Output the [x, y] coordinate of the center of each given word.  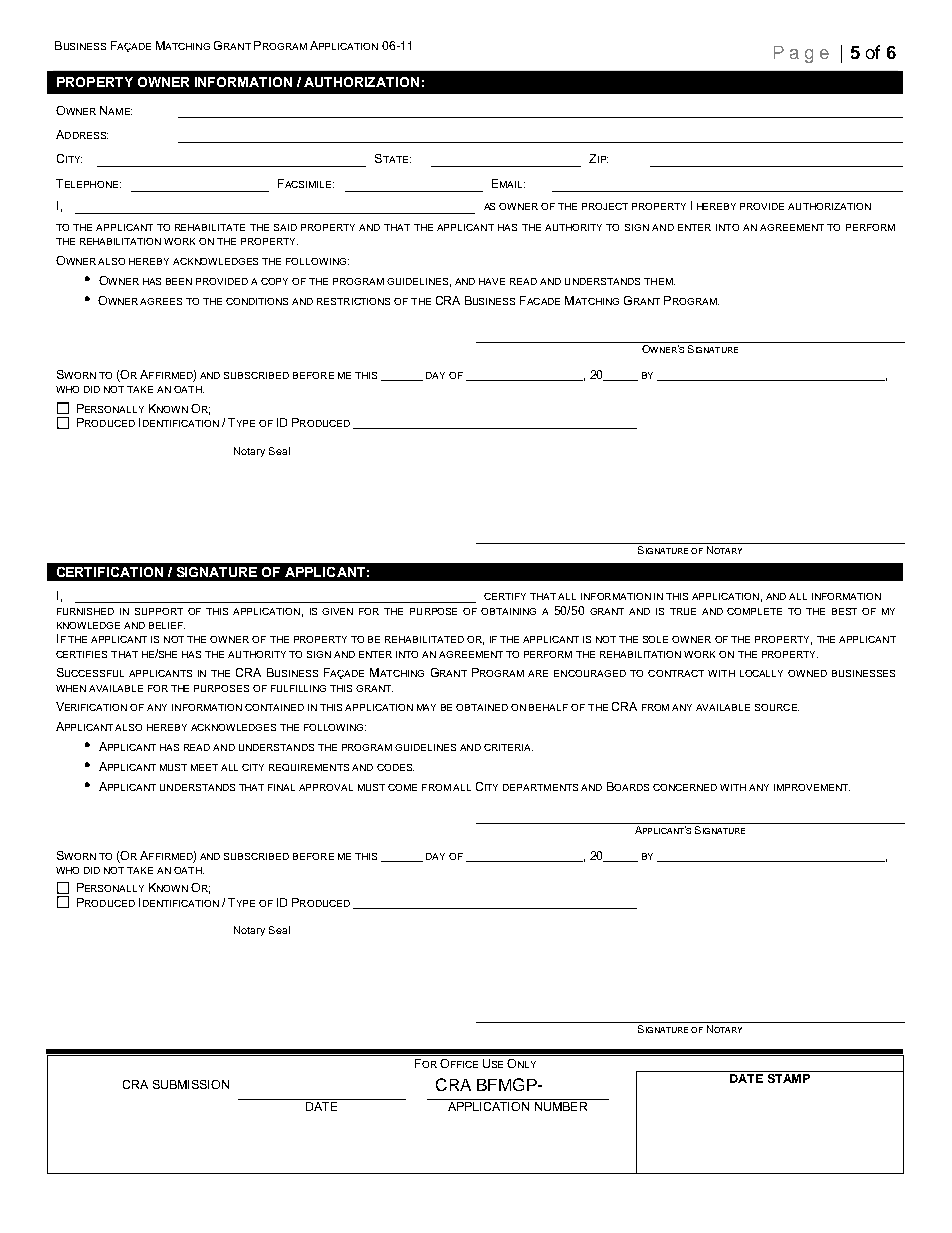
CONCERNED [685, 787]
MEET [204, 767]
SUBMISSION [191, 1084]
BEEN [179, 281]
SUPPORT [159, 611]
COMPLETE [754, 611]
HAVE [492, 281]
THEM [659, 281]
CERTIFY [505, 596]
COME [402, 787]
